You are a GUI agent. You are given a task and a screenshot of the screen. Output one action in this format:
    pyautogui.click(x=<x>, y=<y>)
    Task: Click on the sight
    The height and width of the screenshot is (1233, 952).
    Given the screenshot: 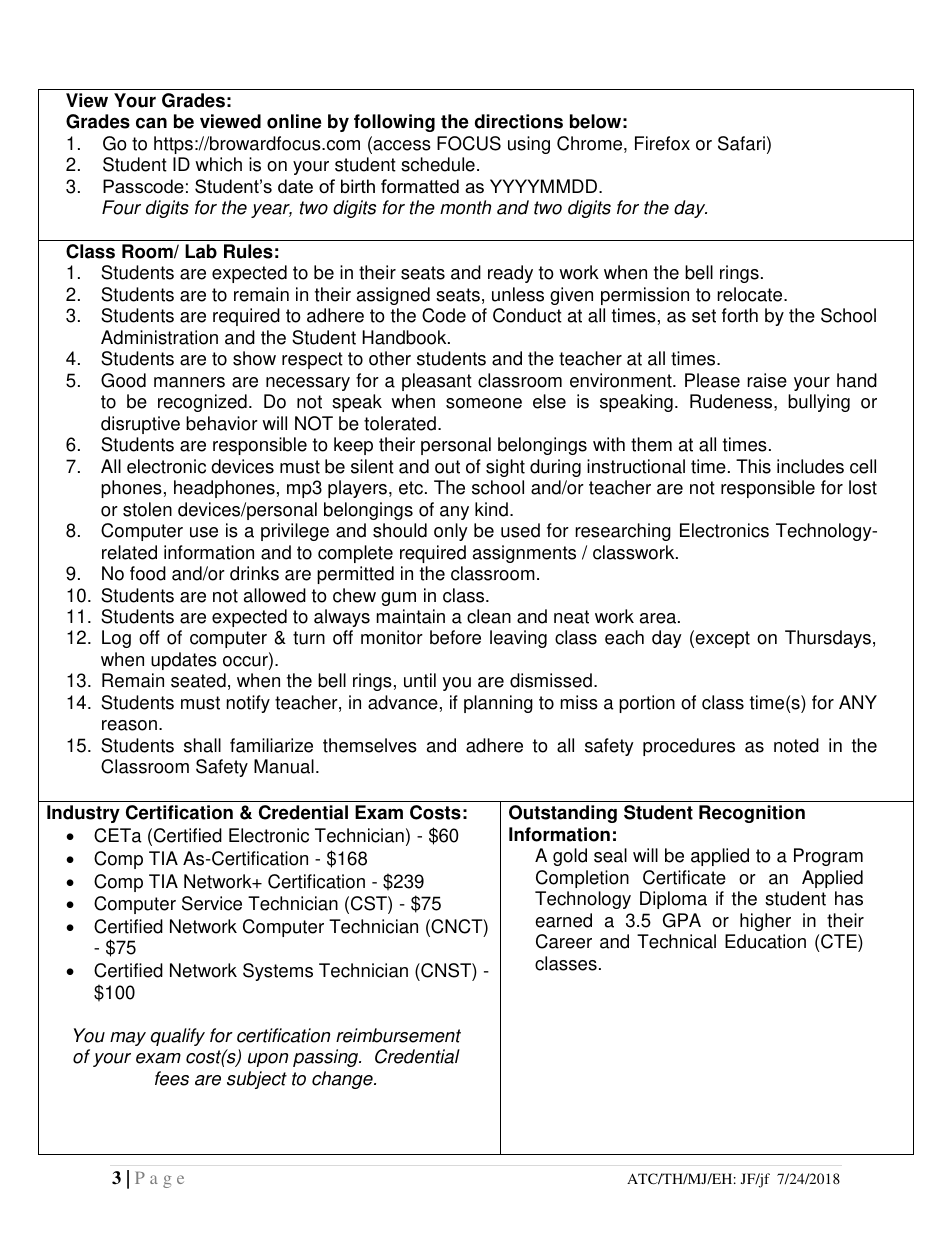 What is the action you would take?
    pyautogui.click(x=505, y=468)
